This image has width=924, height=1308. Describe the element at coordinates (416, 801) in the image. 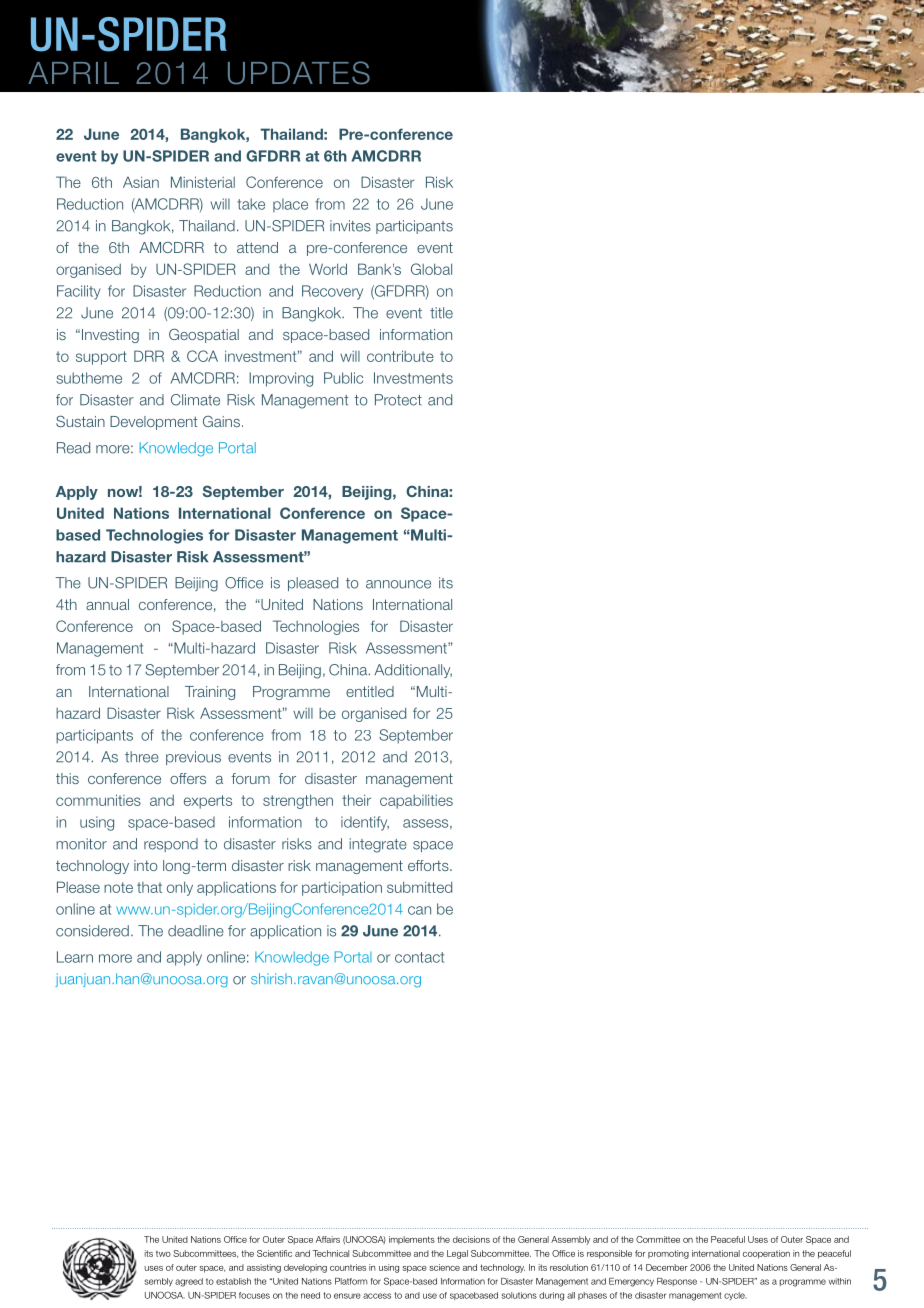

I see `capabilities` at that location.
